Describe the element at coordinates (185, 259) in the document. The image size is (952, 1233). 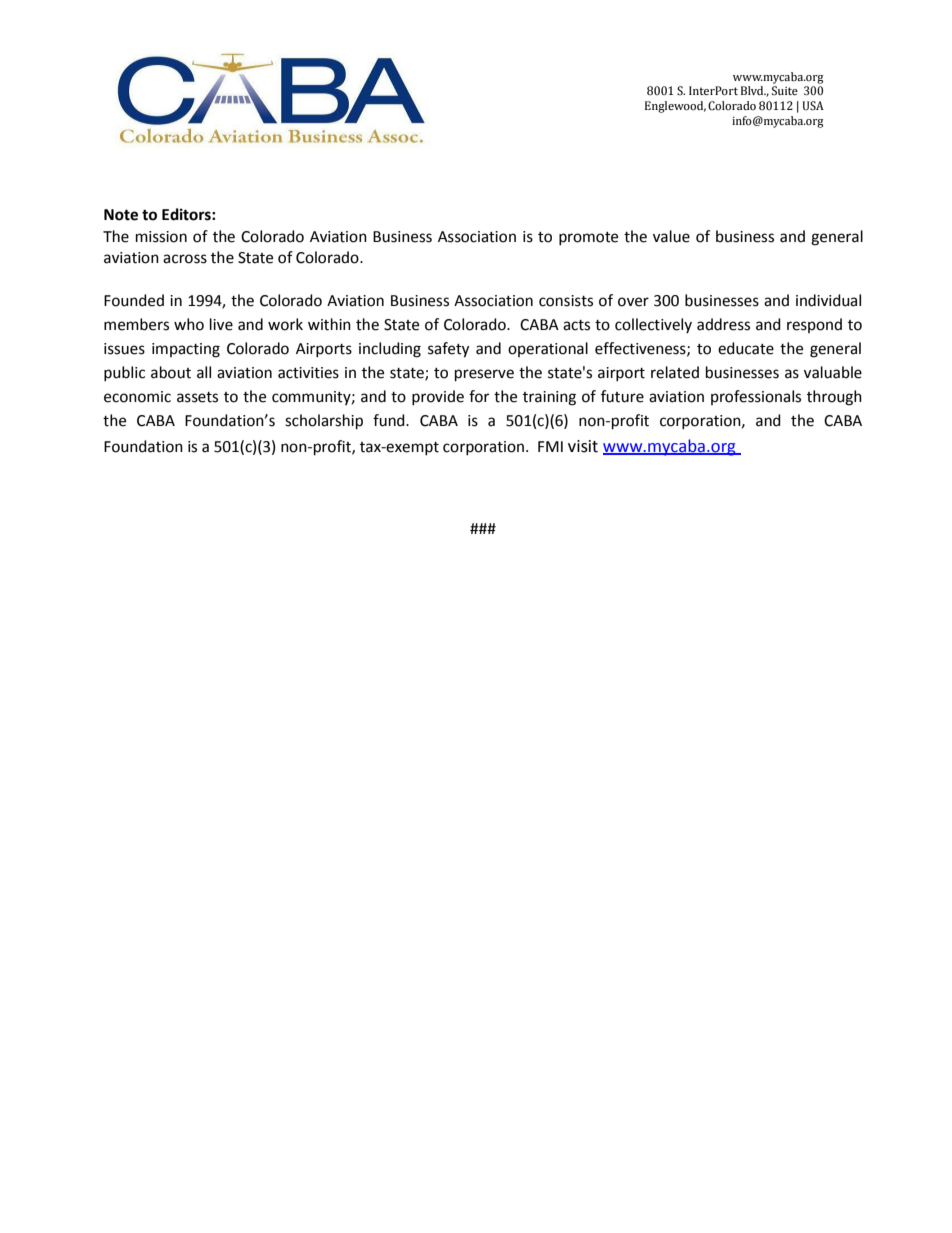
I see `across` at that location.
